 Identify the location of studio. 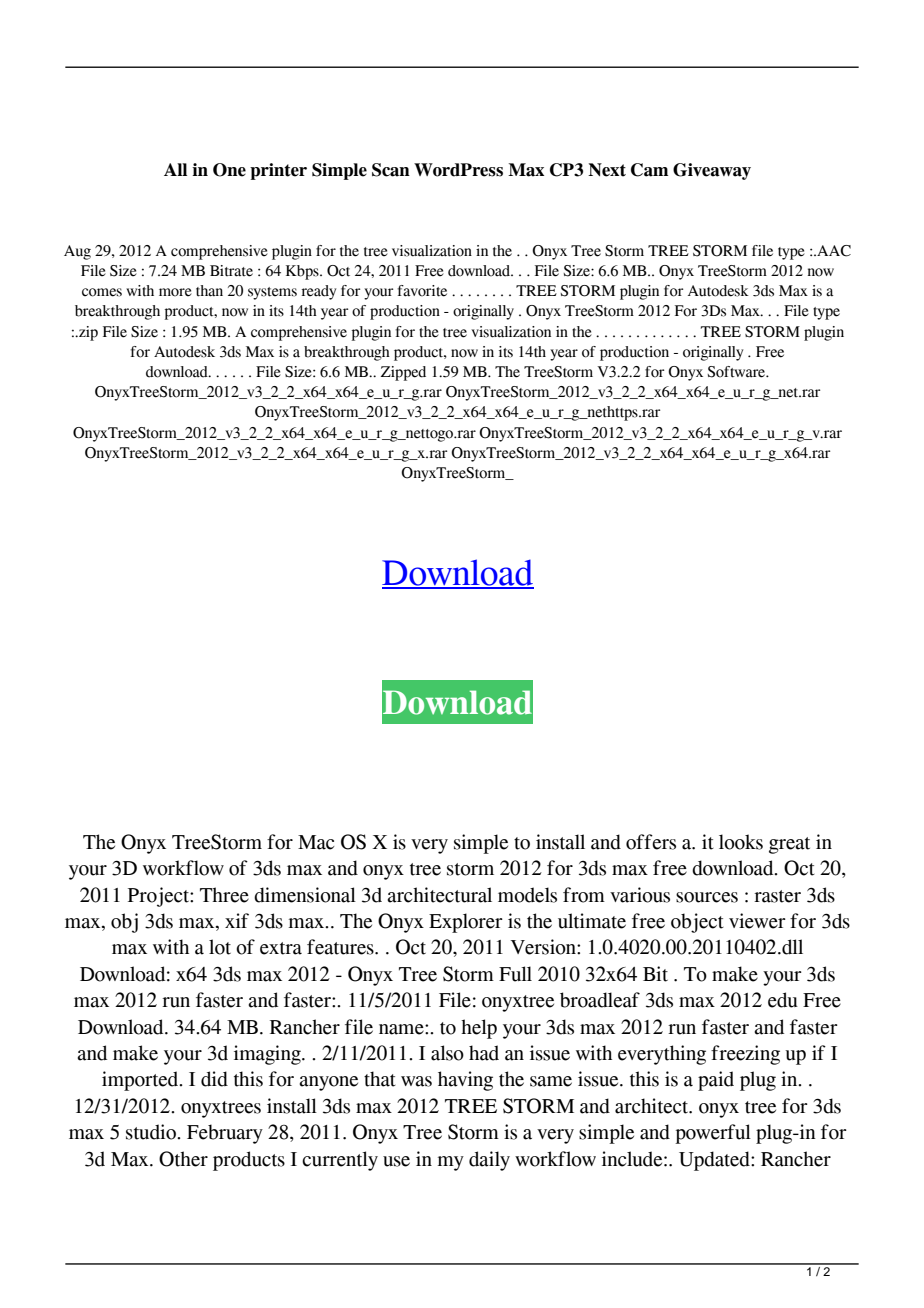
(152, 1132).
